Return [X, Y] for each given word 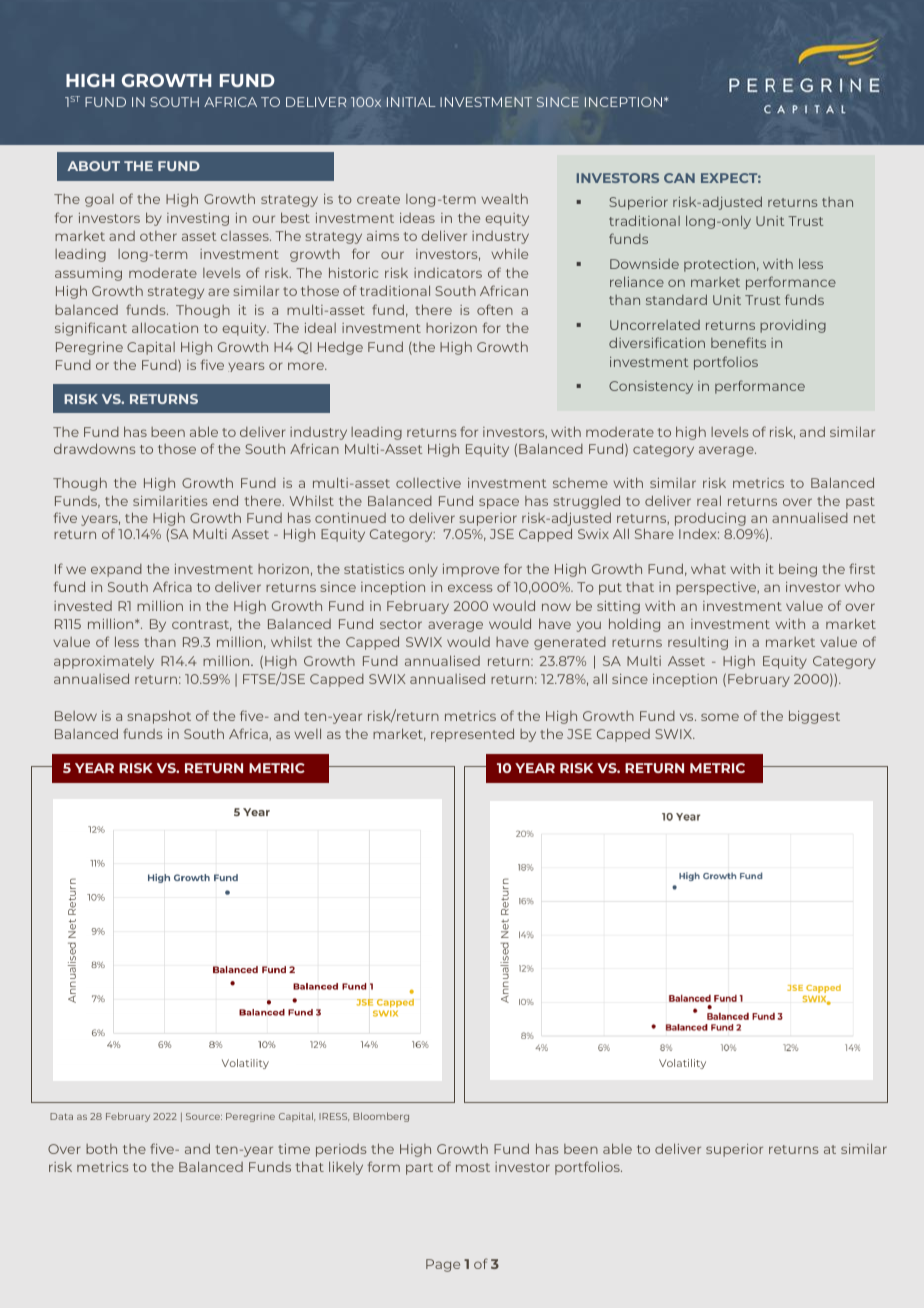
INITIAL [411, 102]
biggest [814, 717]
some [720, 717]
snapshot [159, 717]
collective [428, 483]
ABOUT [93, 166]
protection [719, 265]
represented [472, 735]
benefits [738, 342]
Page [443, 1265]
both [101, 1149]
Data [61, 1116]
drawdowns [94, 448]
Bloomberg [381, 1117]
